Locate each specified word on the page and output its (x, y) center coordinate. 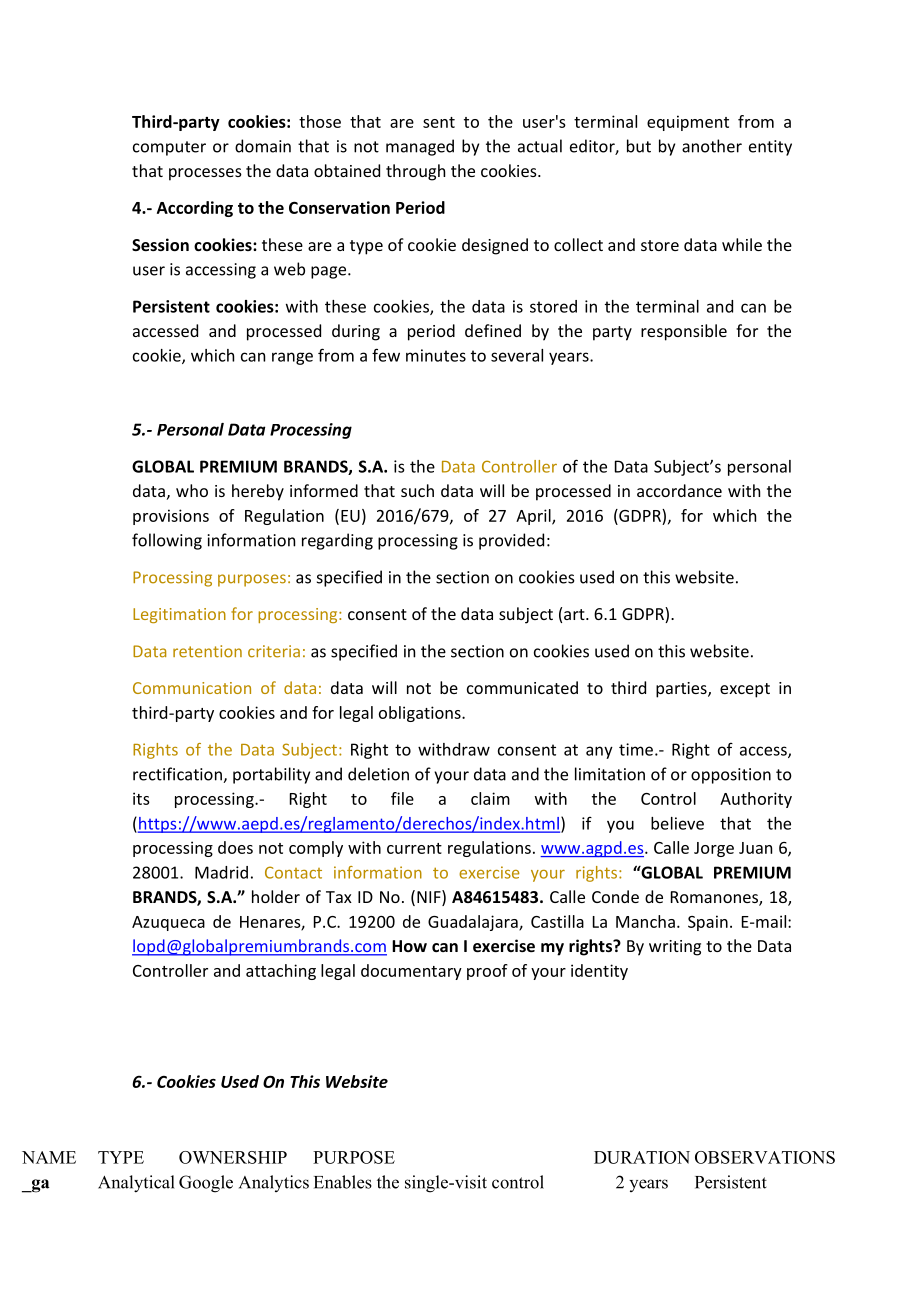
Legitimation (179, 615)
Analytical (136, 1184)
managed (420, 147)
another (712, 146)
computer (169, 148)
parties (682, 690)
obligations (421, 714)
